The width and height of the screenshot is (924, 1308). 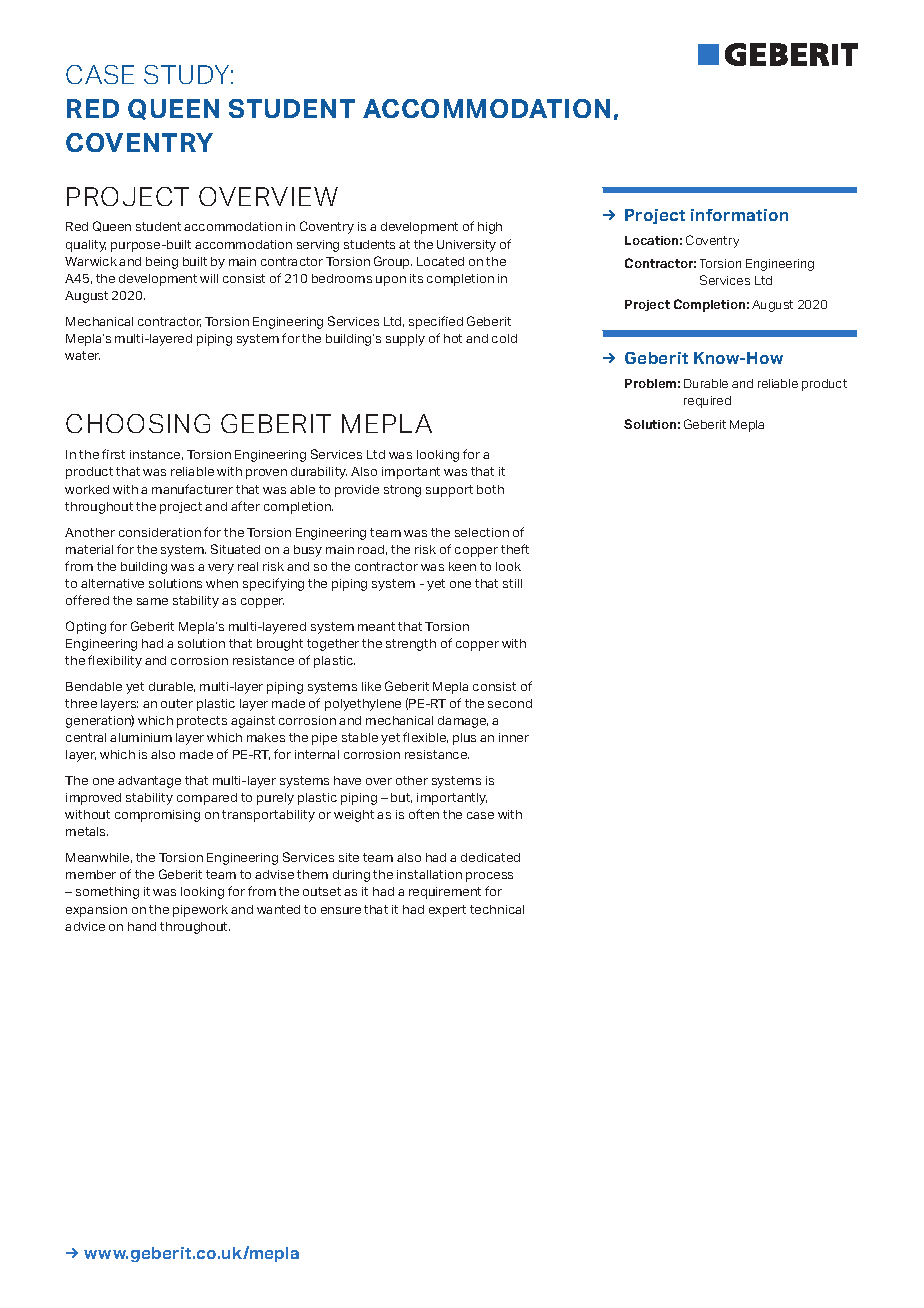 I want to click on flexibility, so click(x=115, y=661).
